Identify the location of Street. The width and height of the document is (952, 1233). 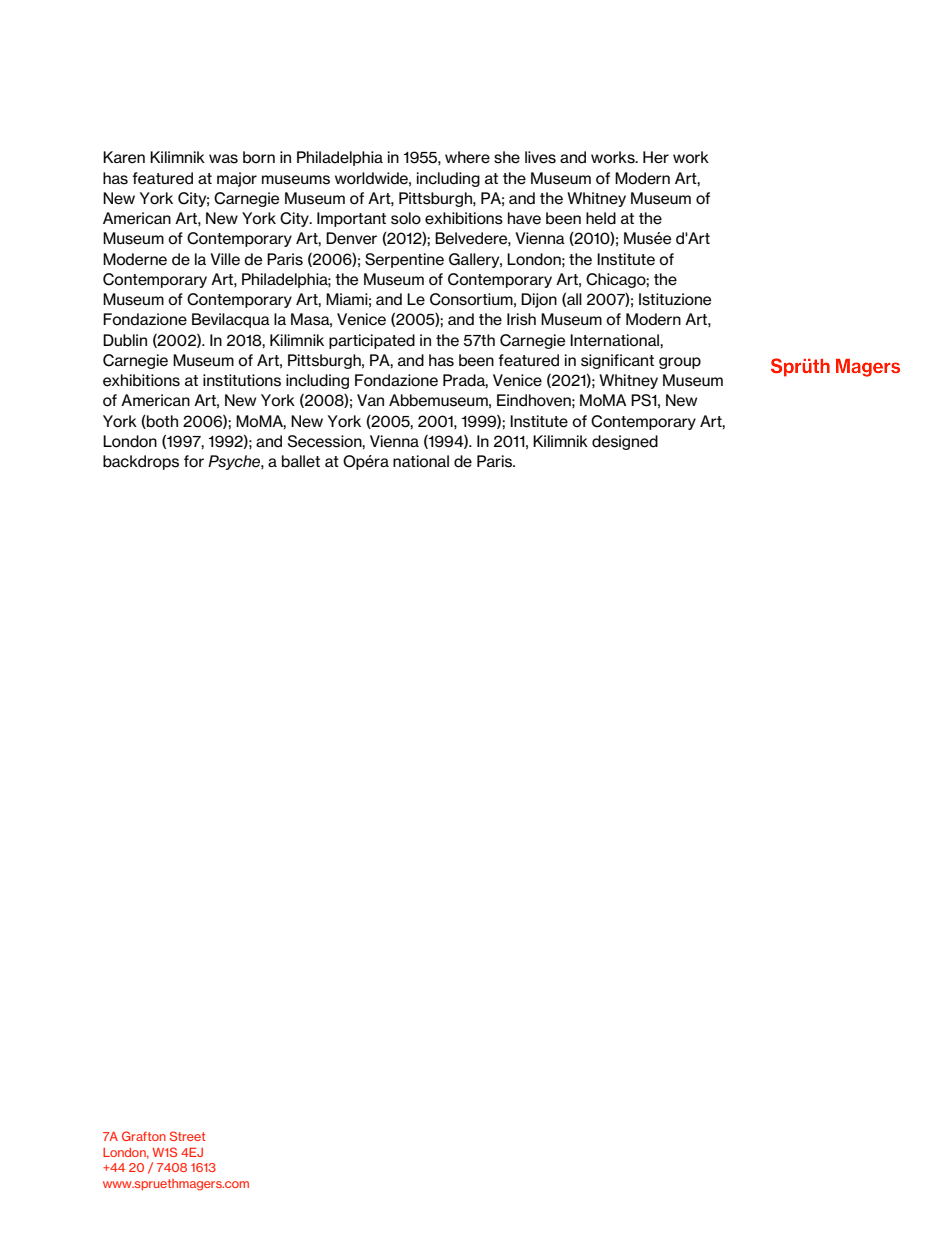
(187, 1136).
